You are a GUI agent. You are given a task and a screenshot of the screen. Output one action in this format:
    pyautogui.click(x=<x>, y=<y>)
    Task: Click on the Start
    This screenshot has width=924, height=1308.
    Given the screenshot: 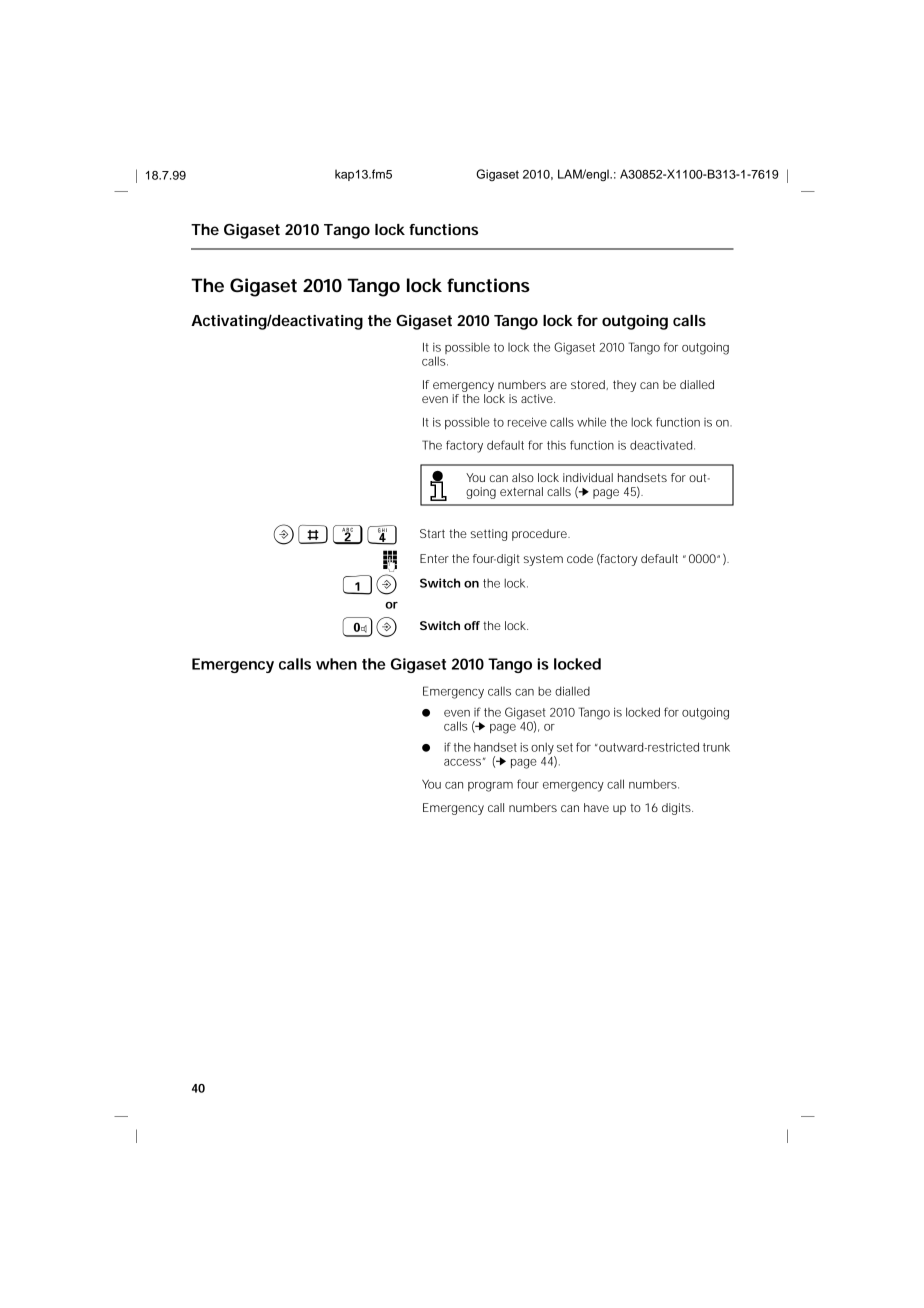 What is the action you would take?
    pyautogui.click(x=432, y=533)
